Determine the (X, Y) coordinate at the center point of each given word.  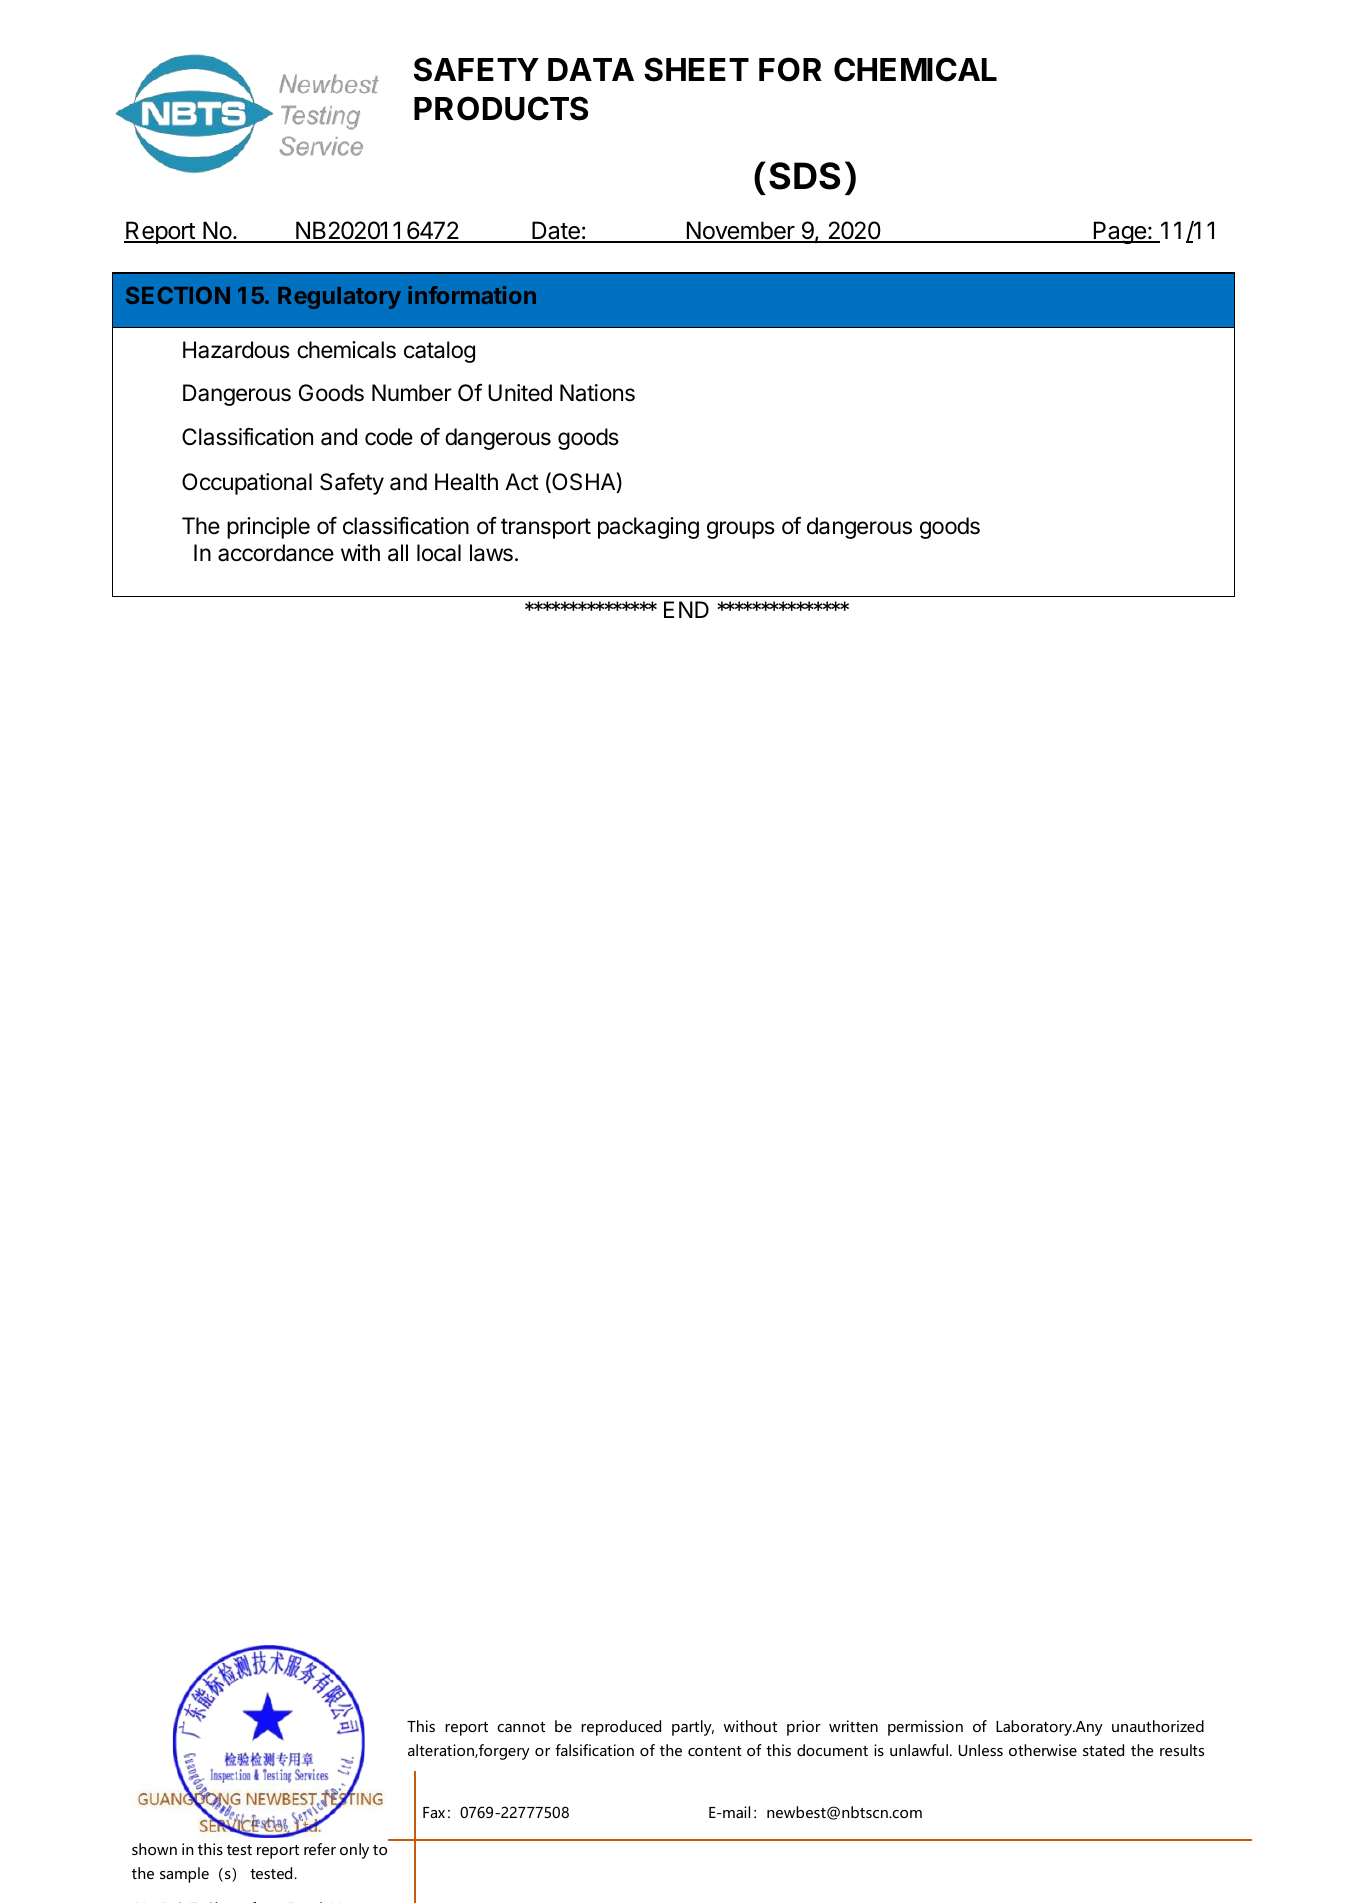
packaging (648, 528)
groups (741, 530)
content (715, 1751)
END (686, 609)
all (398, 553)
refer (320, 1849)
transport (546, 528)
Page (1119, 232)
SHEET (696, 69)
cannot (521, 1727)
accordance (276, 553)
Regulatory (339, 298)
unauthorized (1158, 1726)
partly (693, 1728)
